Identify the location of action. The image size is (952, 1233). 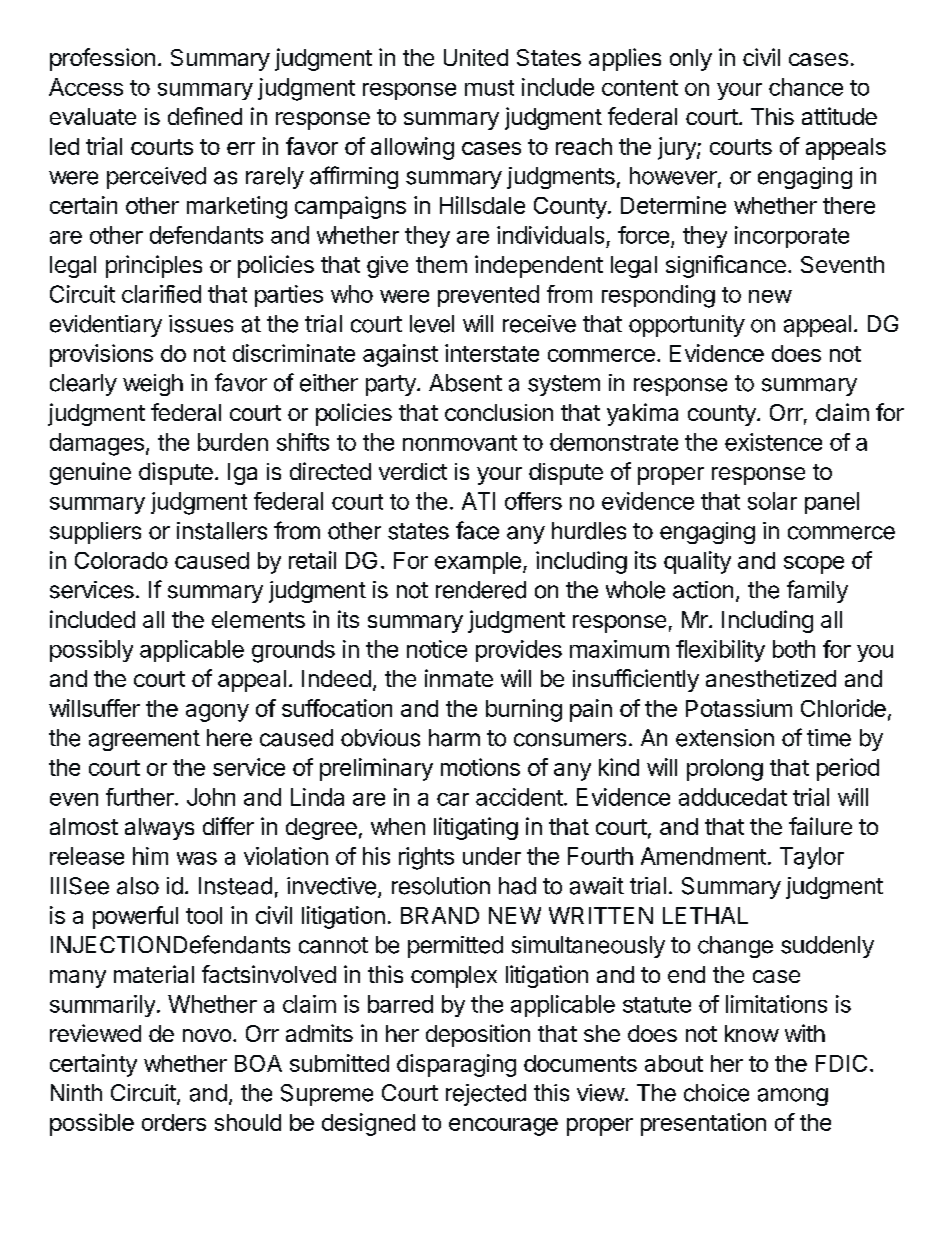
(703, 590).
